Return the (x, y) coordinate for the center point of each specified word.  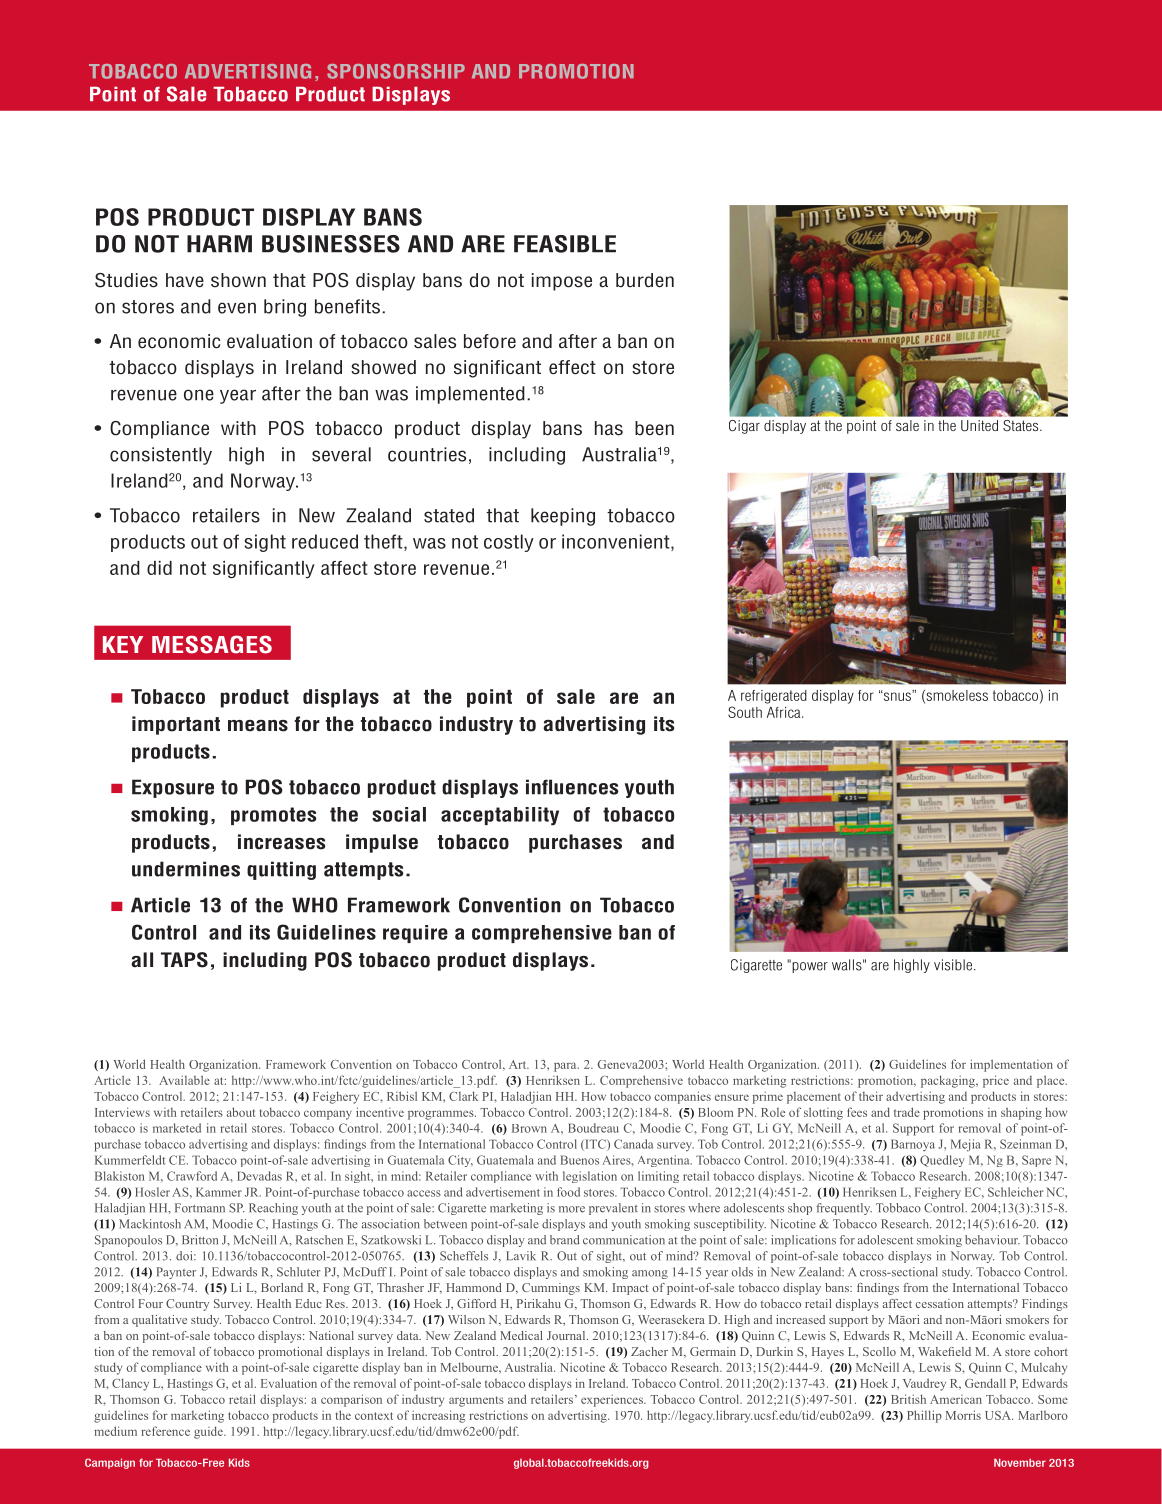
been (654, 428)
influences (572, 787)
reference (165, 1431)
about (241, 1112)
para (566, 1067)
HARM (219, 244)
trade (907, 1112)
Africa (785, 712)
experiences (613, 1401)
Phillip (924, 1416)
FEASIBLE (565, 244)
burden (645, 280)
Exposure (173, 788)
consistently (161, 456)
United (979, 426)
